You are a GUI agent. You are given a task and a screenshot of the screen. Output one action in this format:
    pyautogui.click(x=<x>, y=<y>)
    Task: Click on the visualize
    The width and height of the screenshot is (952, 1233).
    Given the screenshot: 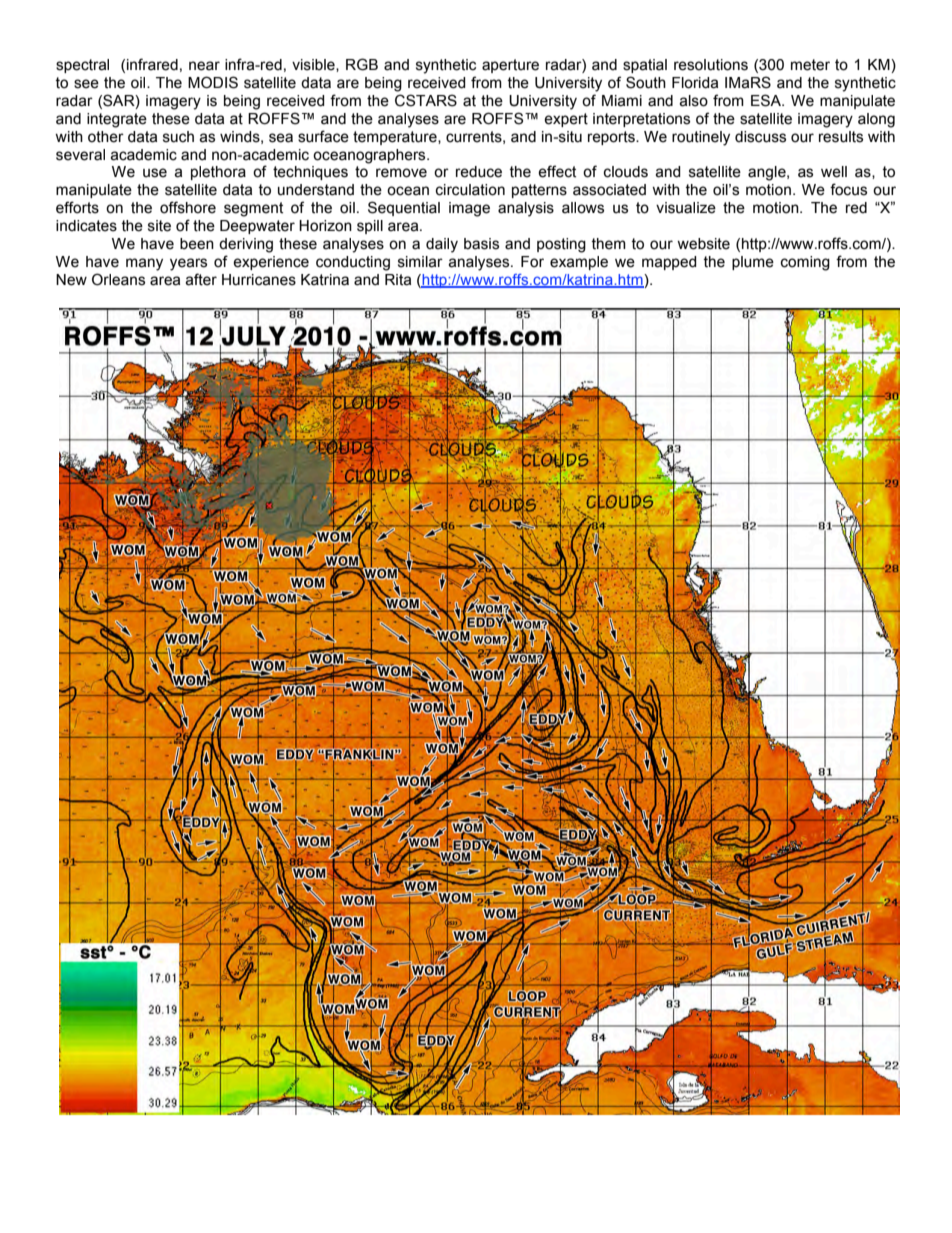 What is the action you would take?
    pyautogui.click(x=686, y=208)
